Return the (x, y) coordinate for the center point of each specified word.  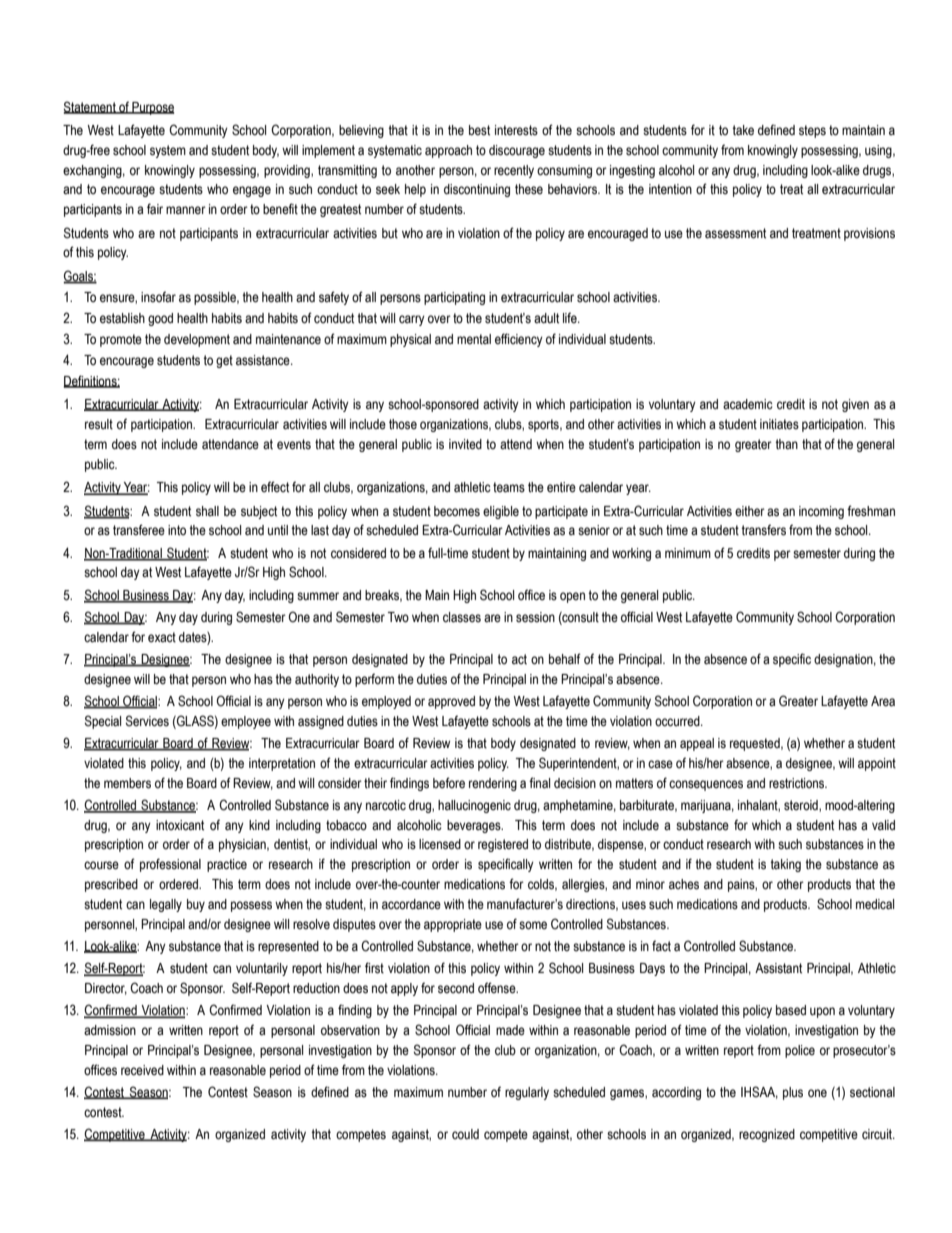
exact (162, 637)
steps (812, 131)
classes (462, 617)
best (479, 130)
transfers (763, 530)
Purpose (152, 108)
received (142, 1070)
